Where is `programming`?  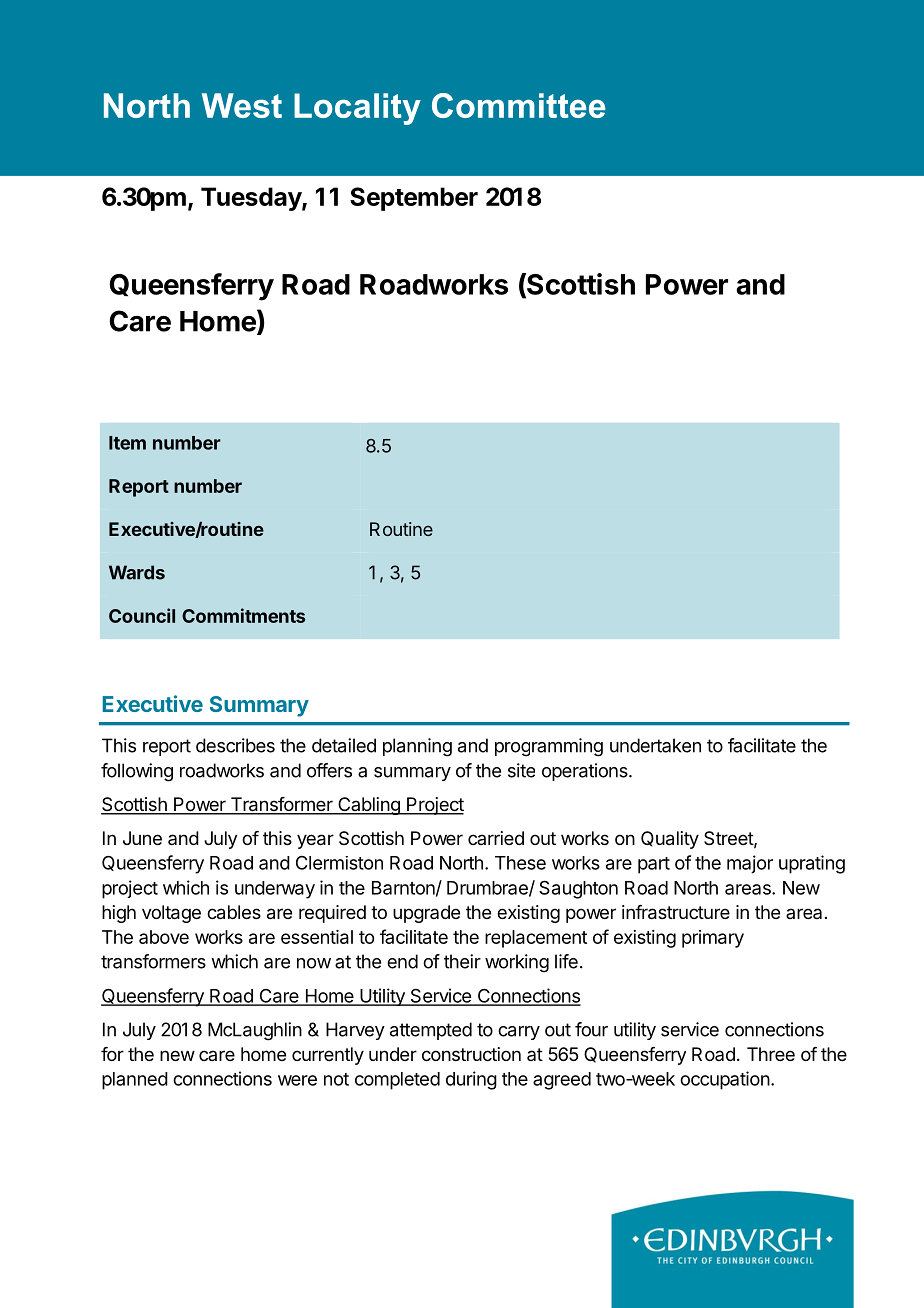
programming is located at coordinates (549, 747).
